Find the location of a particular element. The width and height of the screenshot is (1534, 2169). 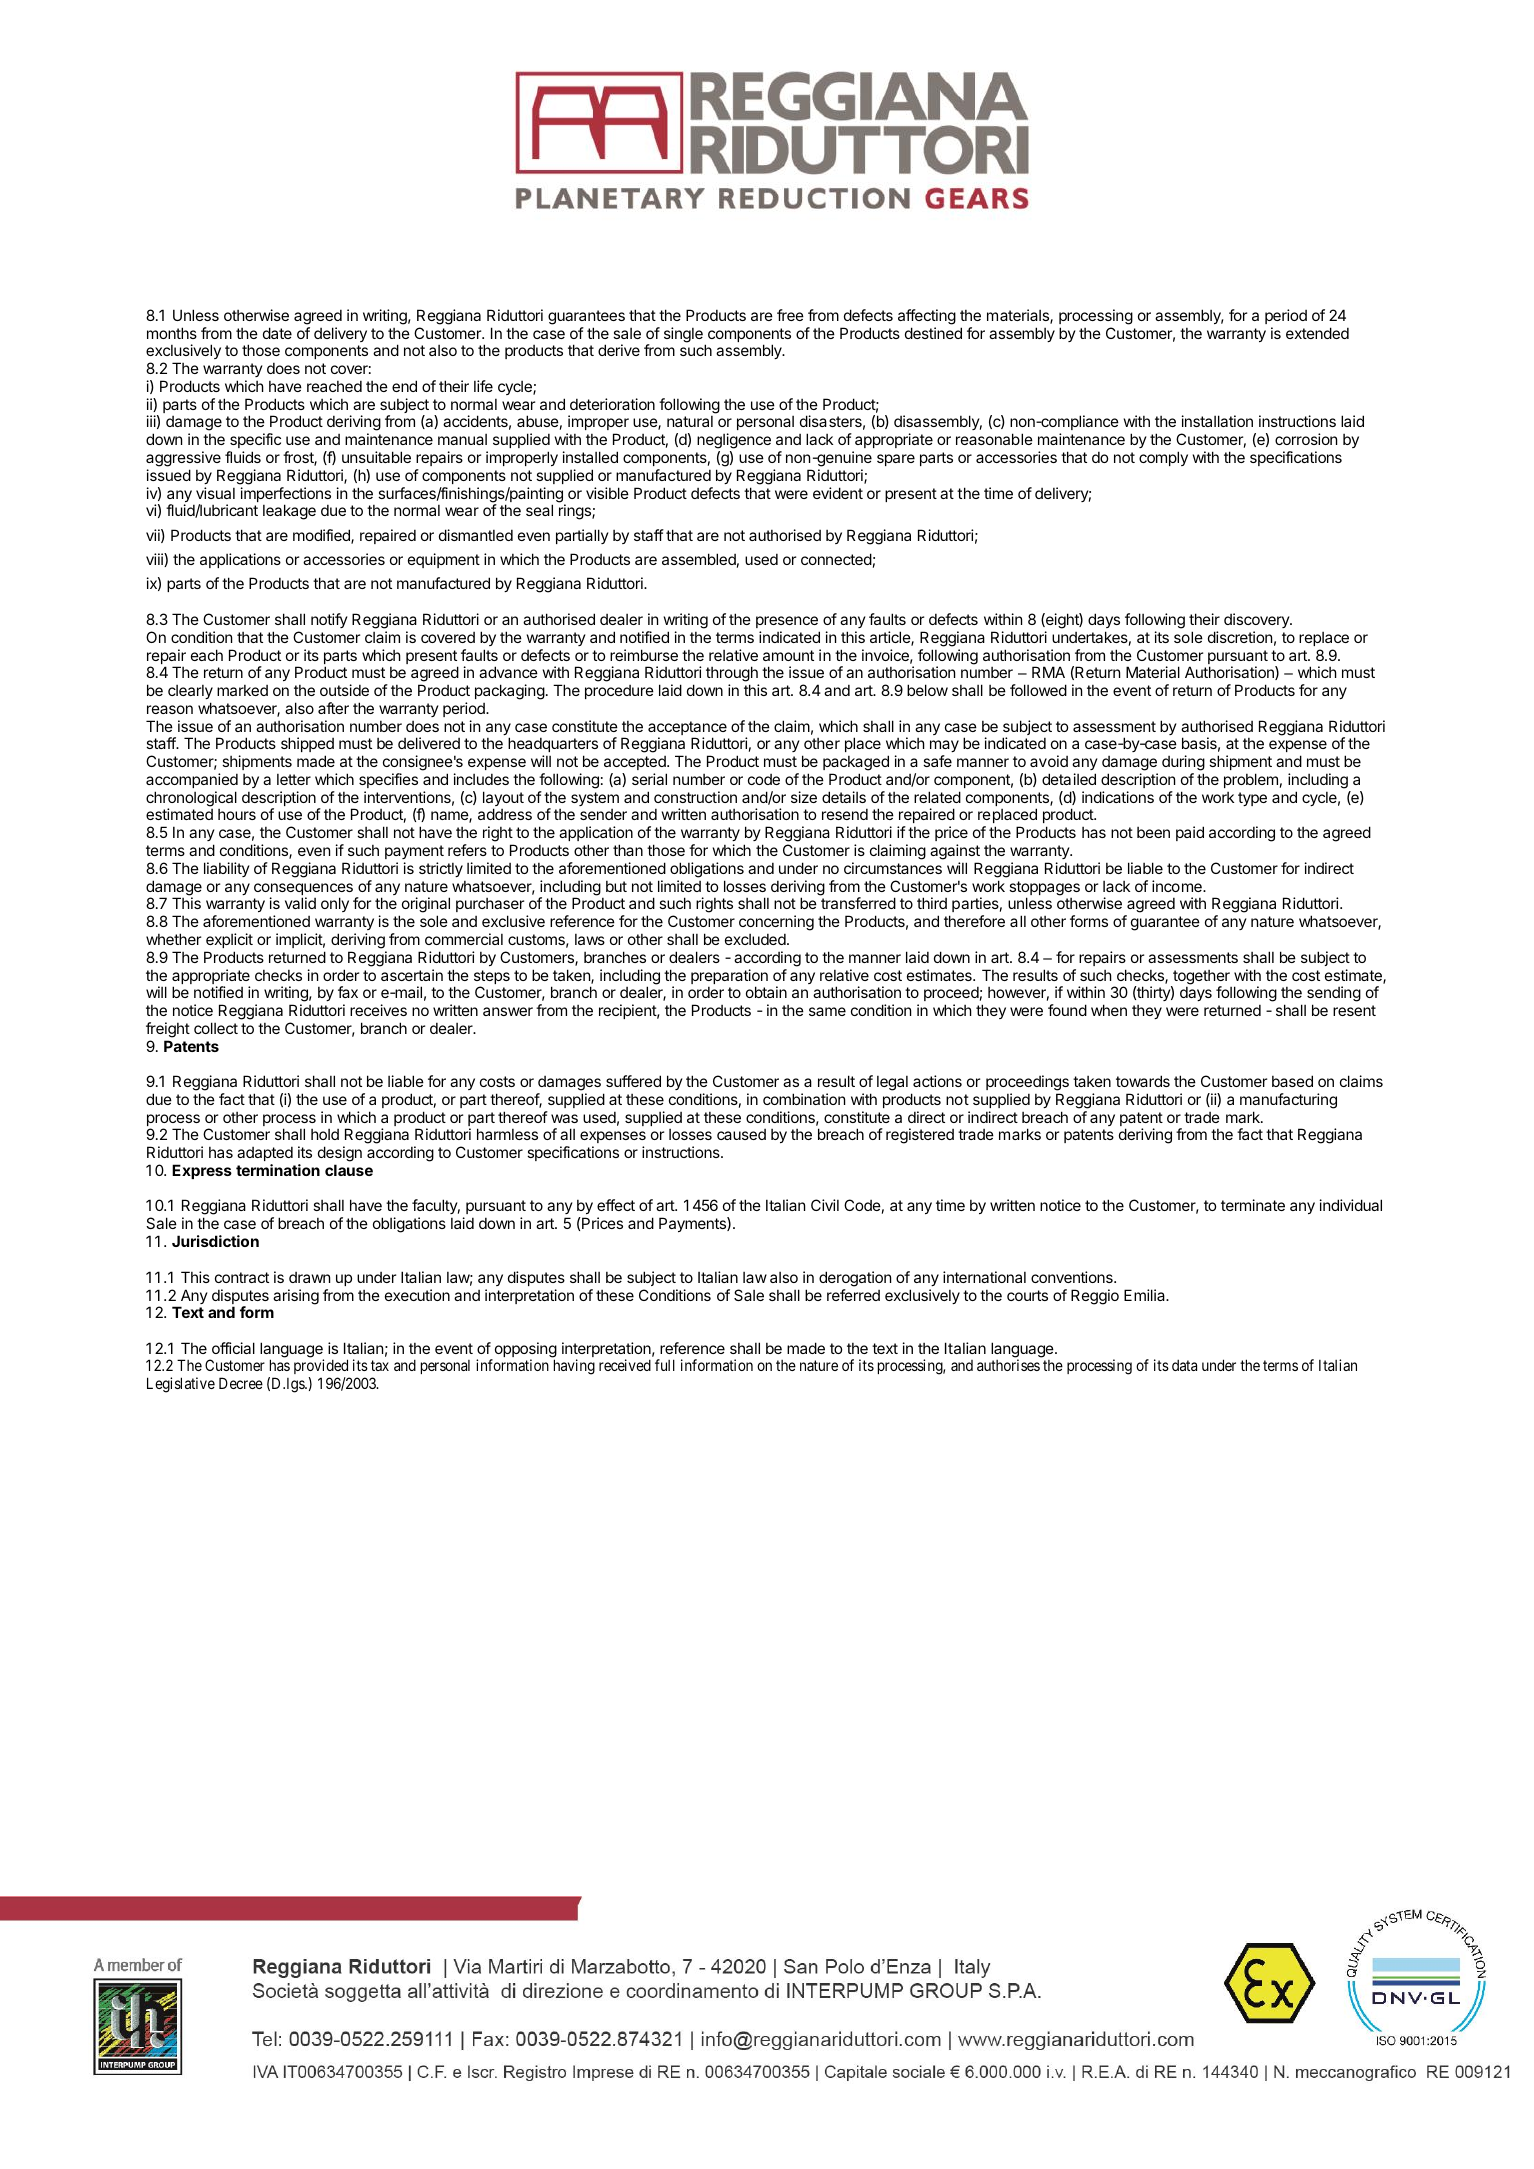

extended is located at coordinates (1317, 333).
